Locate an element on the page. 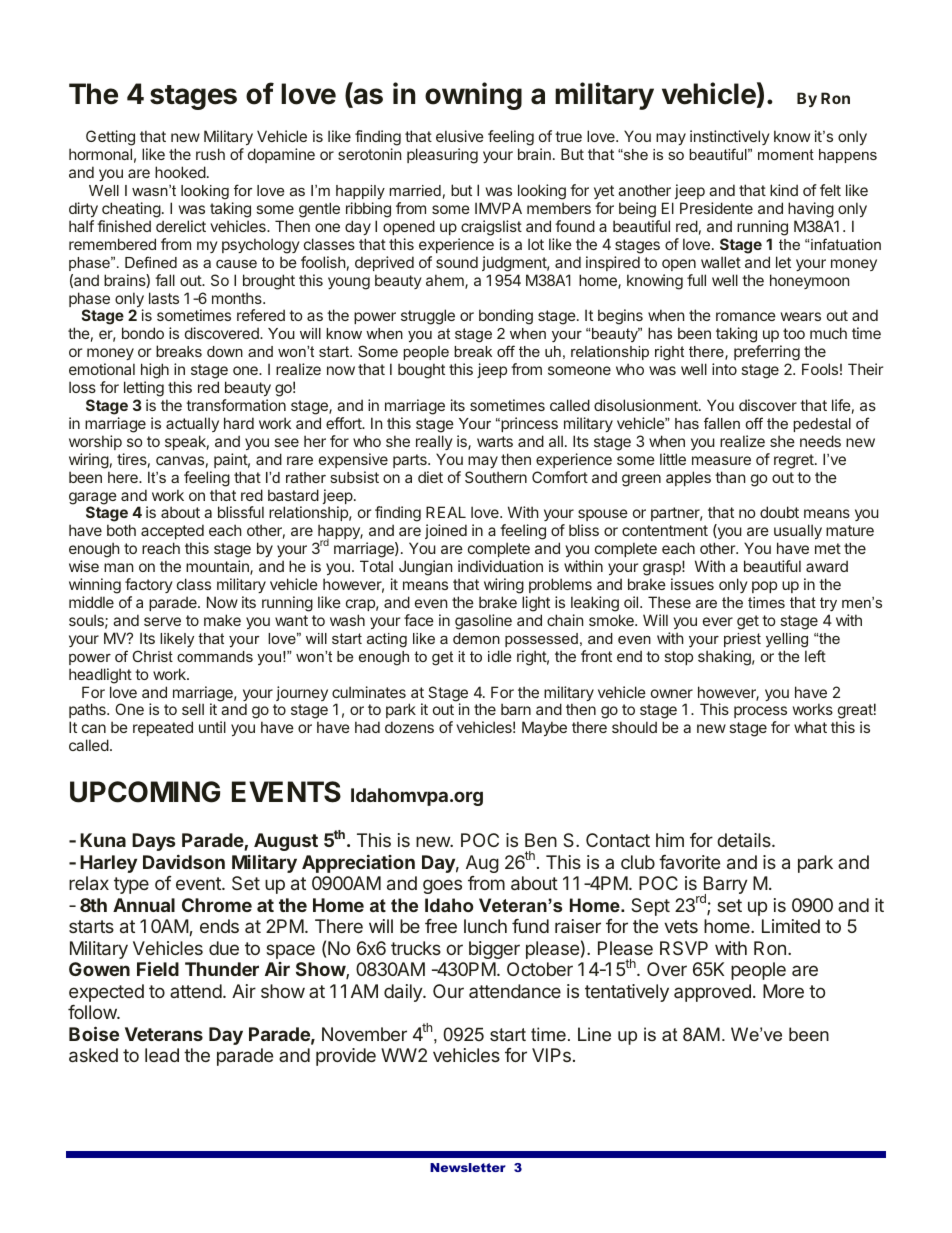  bonding is located at coordinates (506, 317).
